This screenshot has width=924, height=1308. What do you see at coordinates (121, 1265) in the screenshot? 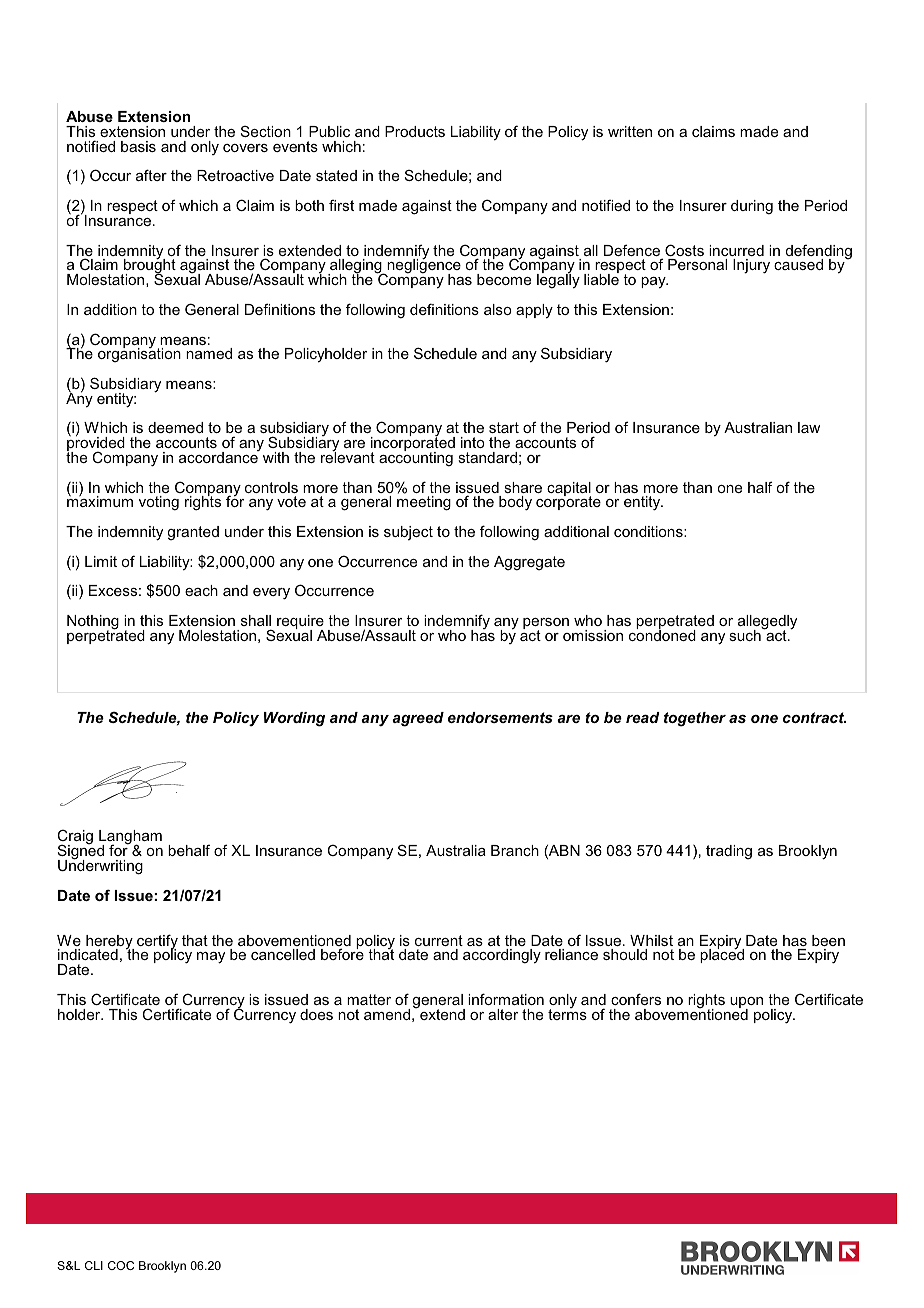
I see `COC` at bounding box center [121, 1265].
